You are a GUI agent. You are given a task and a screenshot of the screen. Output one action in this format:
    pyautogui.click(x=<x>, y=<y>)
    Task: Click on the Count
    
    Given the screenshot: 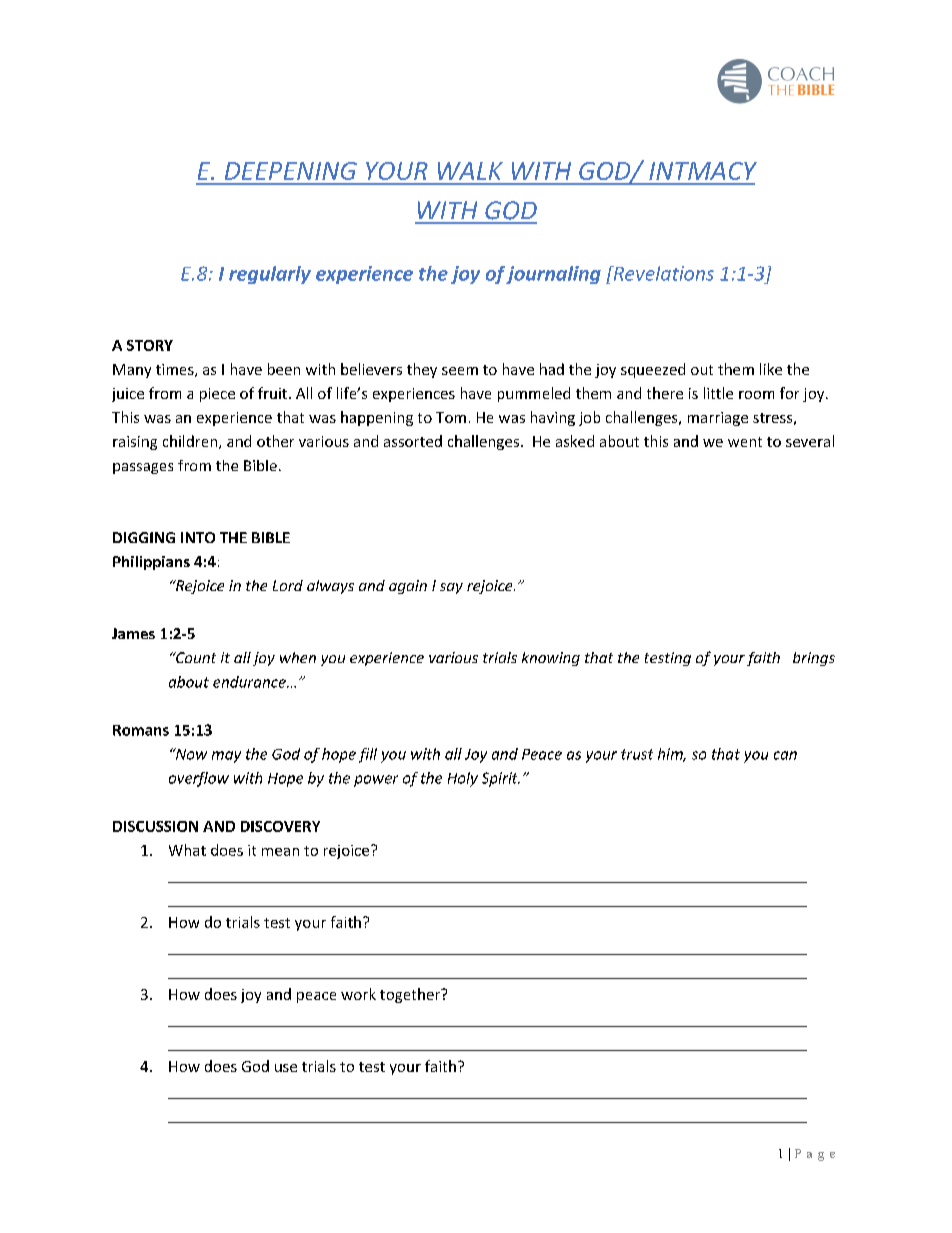 What is the action you would take?
    pyautogui.click(x=195, y=657)
